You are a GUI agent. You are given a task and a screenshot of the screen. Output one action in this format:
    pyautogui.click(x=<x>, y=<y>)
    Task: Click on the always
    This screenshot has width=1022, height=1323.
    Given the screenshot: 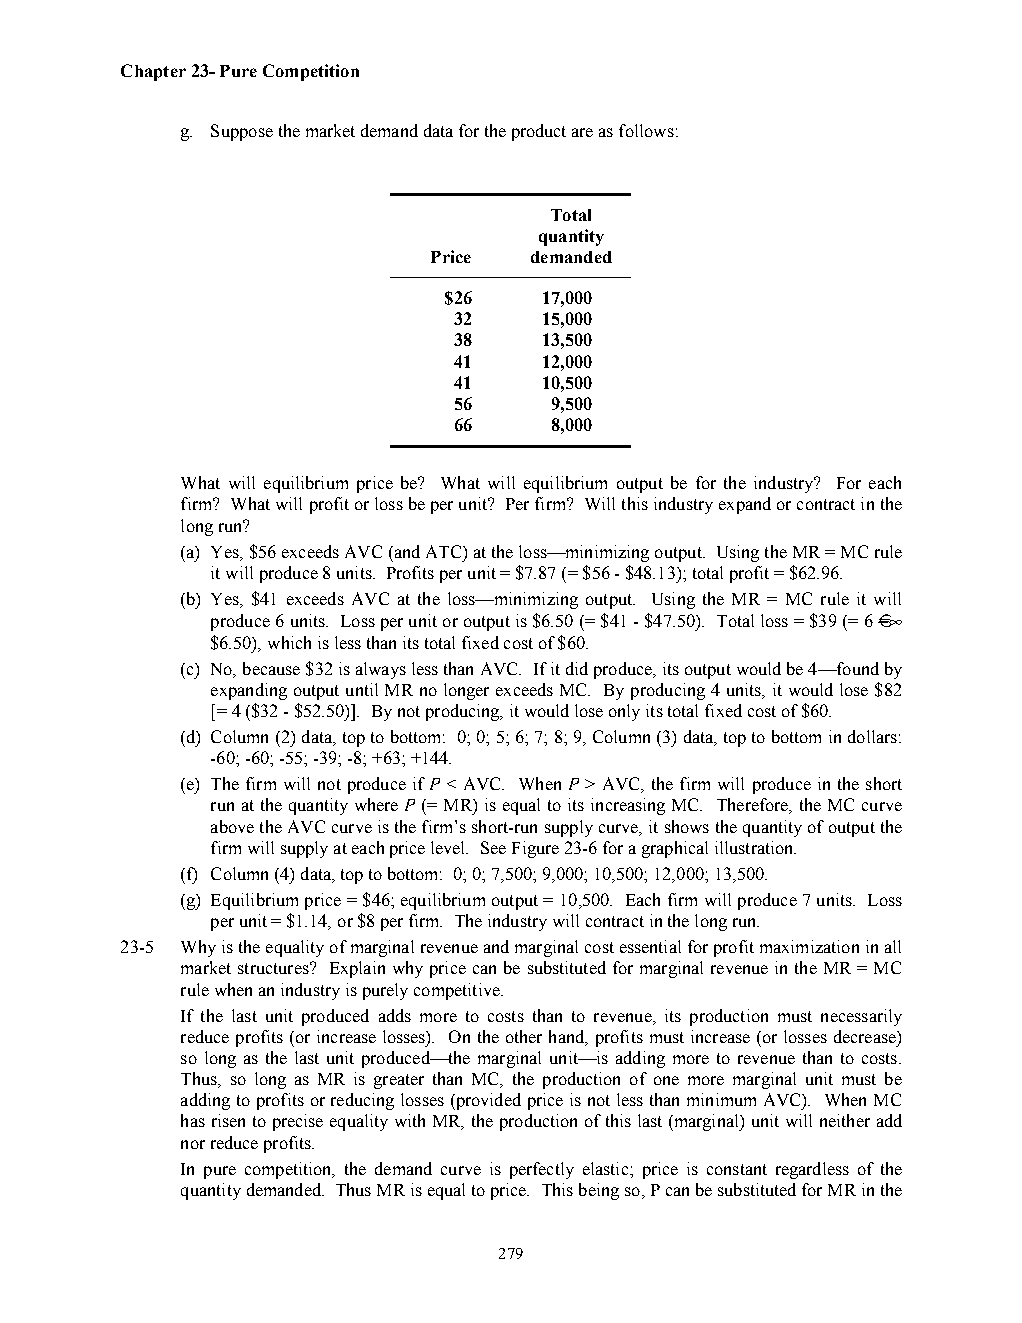 What is the action you would take?
    pyautogui.click(x=381, y=670)
